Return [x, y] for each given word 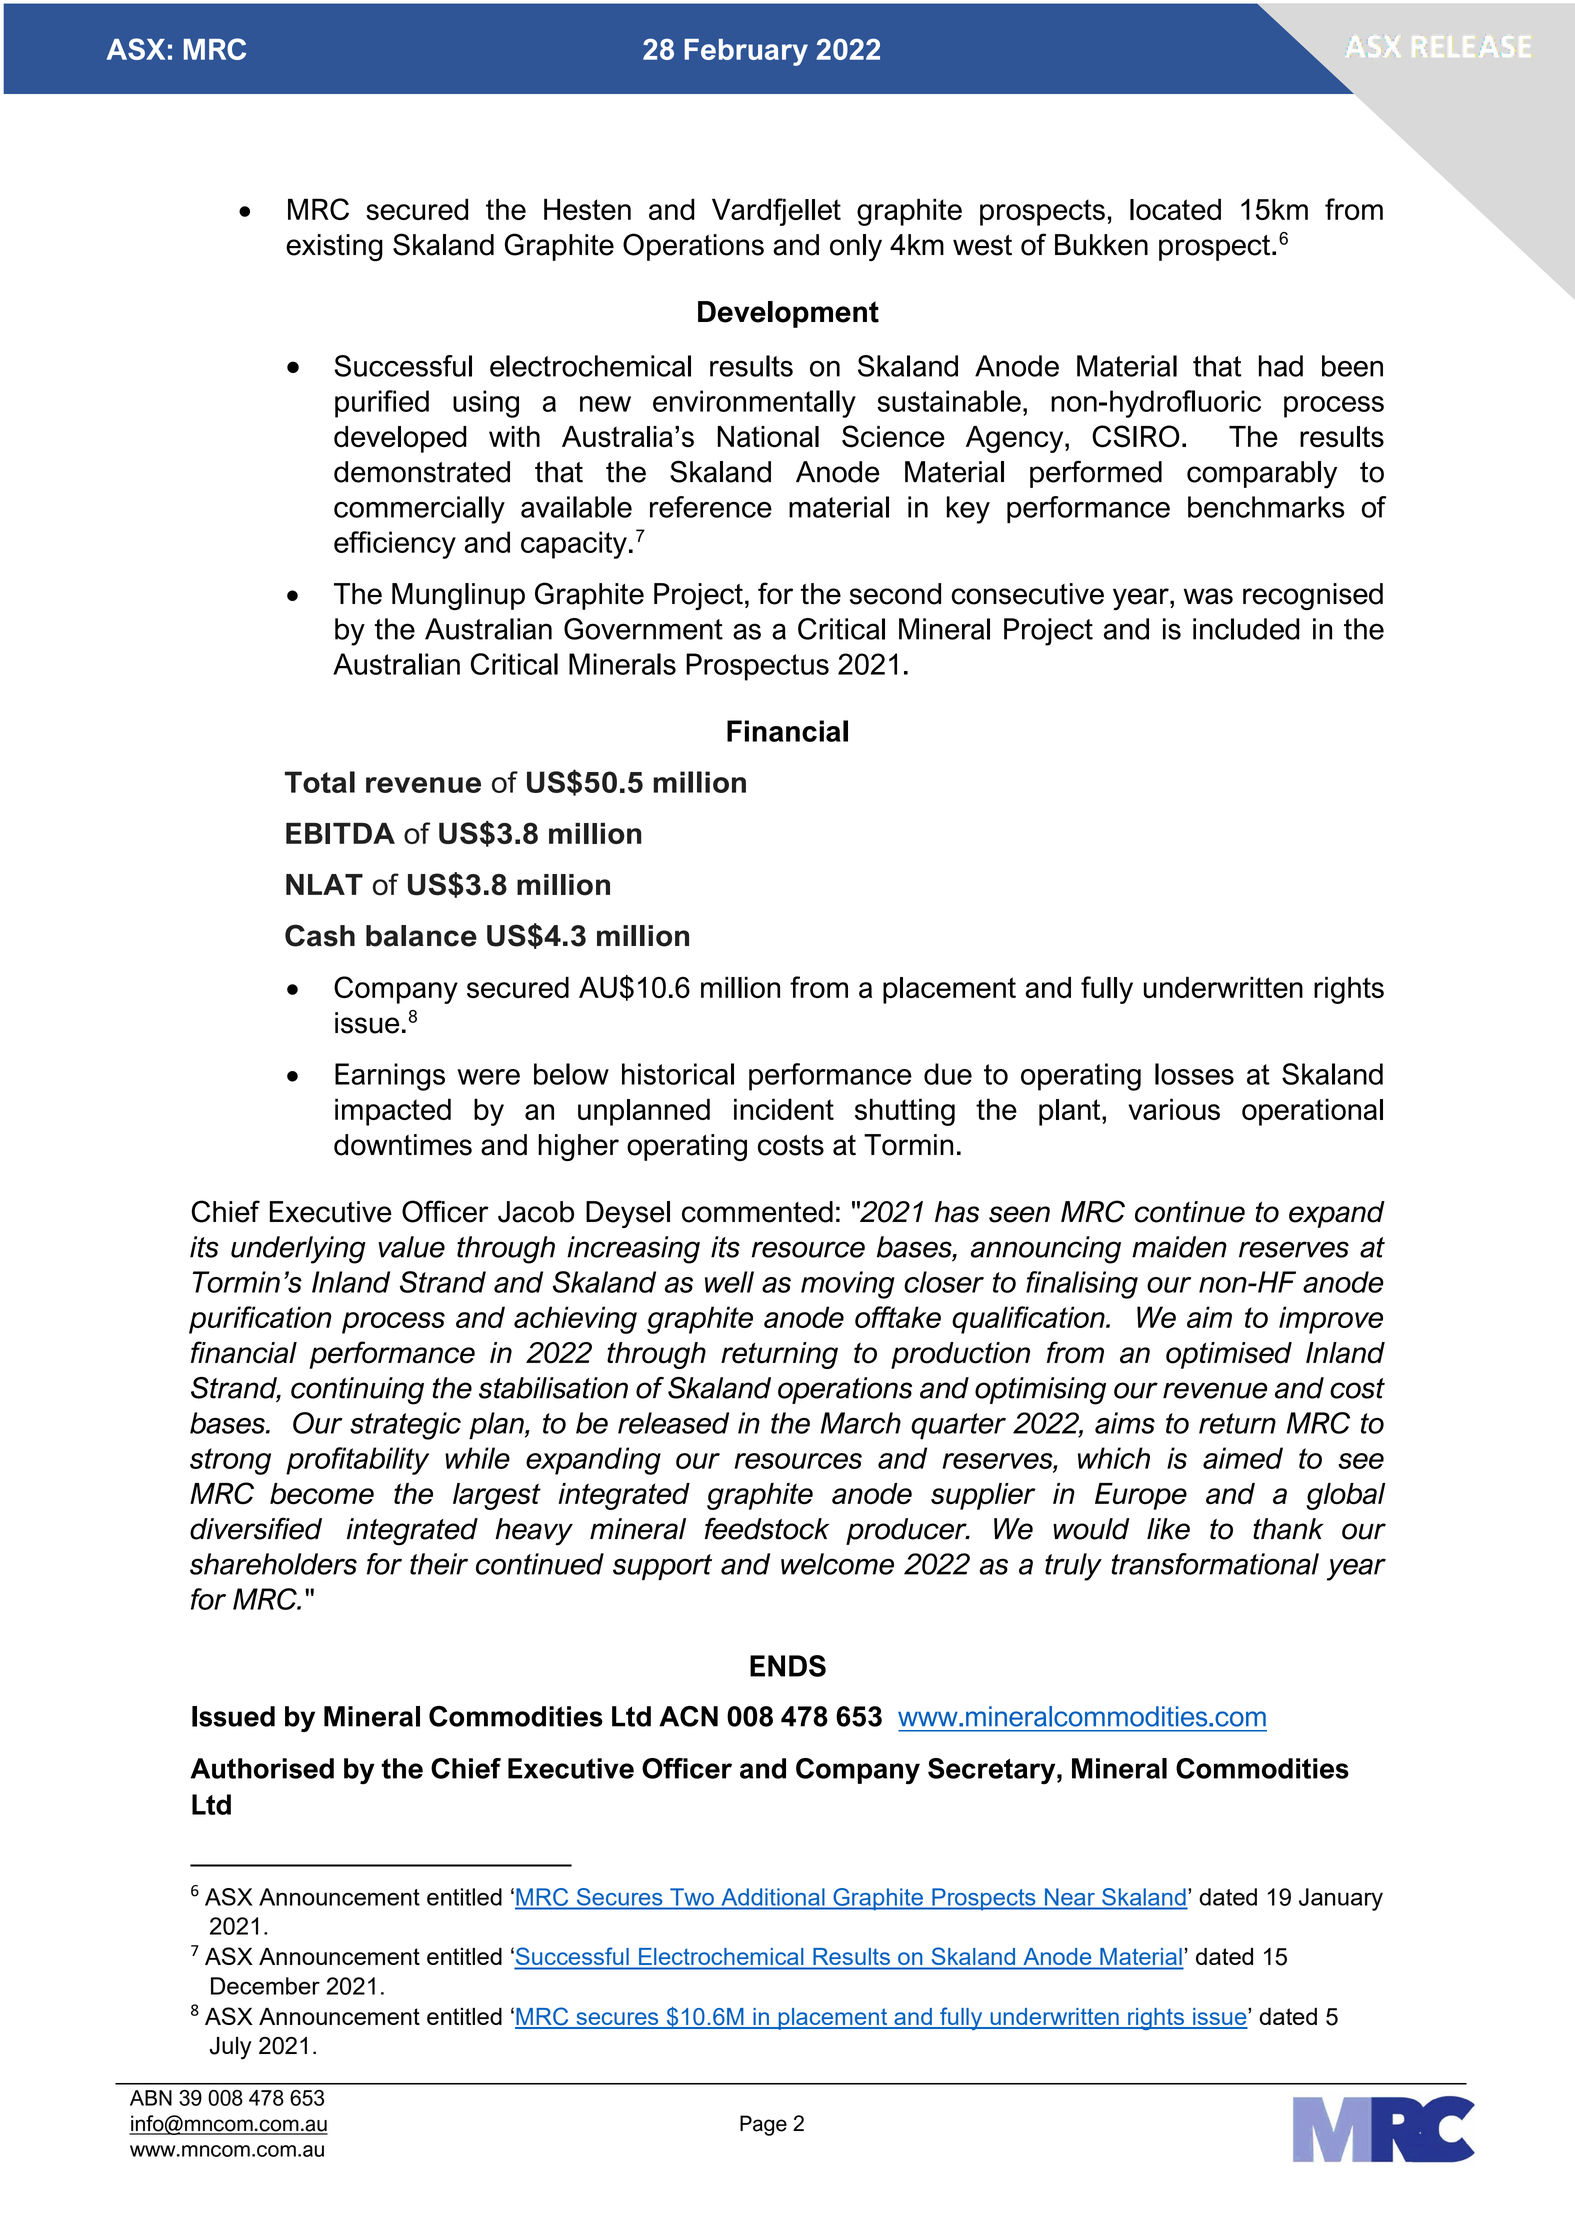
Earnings [390, 1077]
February [746, 52]
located [1175, 209]
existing [334, 247]
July [230, 2048]
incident [784, 1109]
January [1341, 1899]
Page [763, 2125]
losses [1194, 1074]
